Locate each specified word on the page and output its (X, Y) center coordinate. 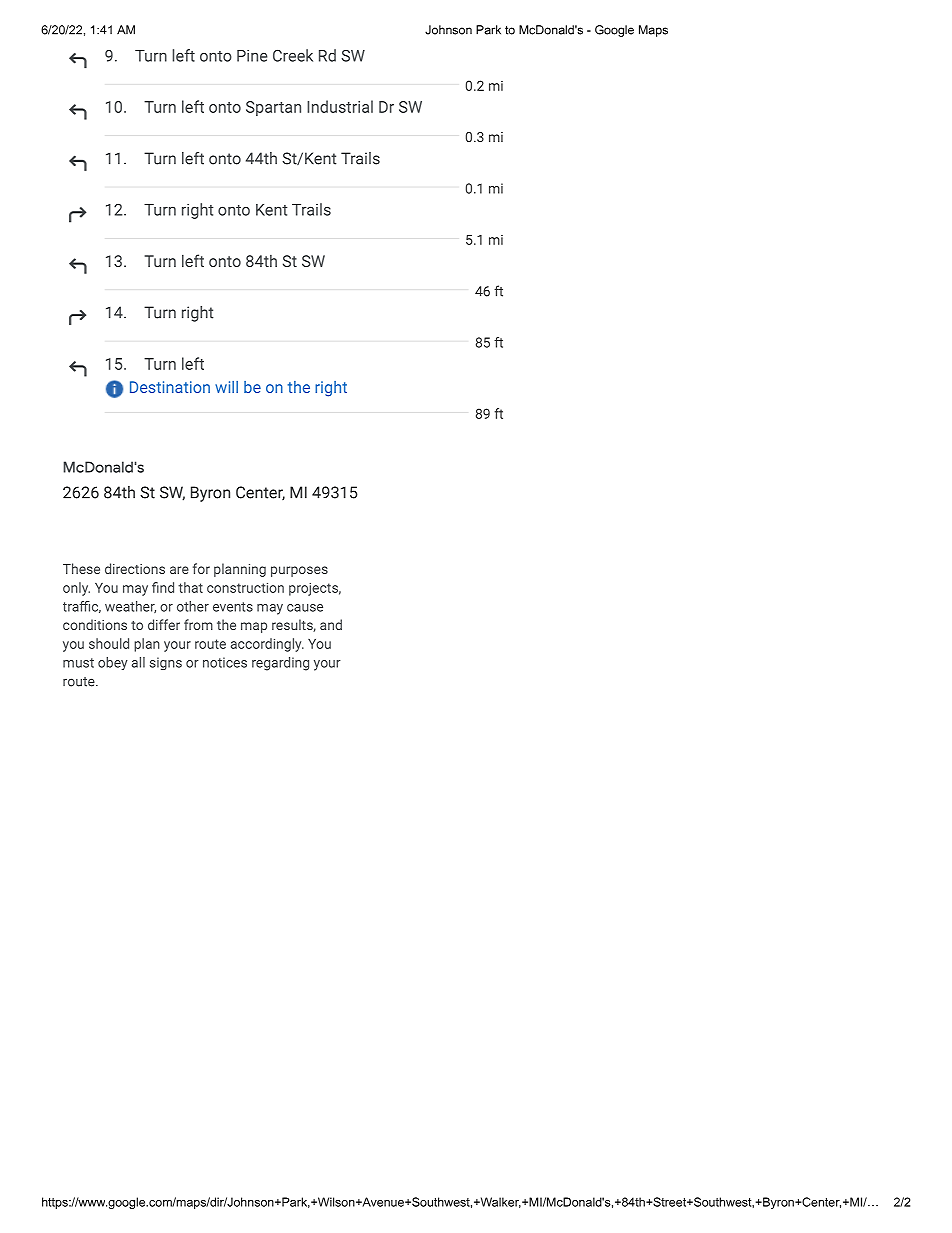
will (226, 387)
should (109, 643)
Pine (252, 56)
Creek (293, 55)
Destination (170, 387)
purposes (299, 571)
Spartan (273, 108)
